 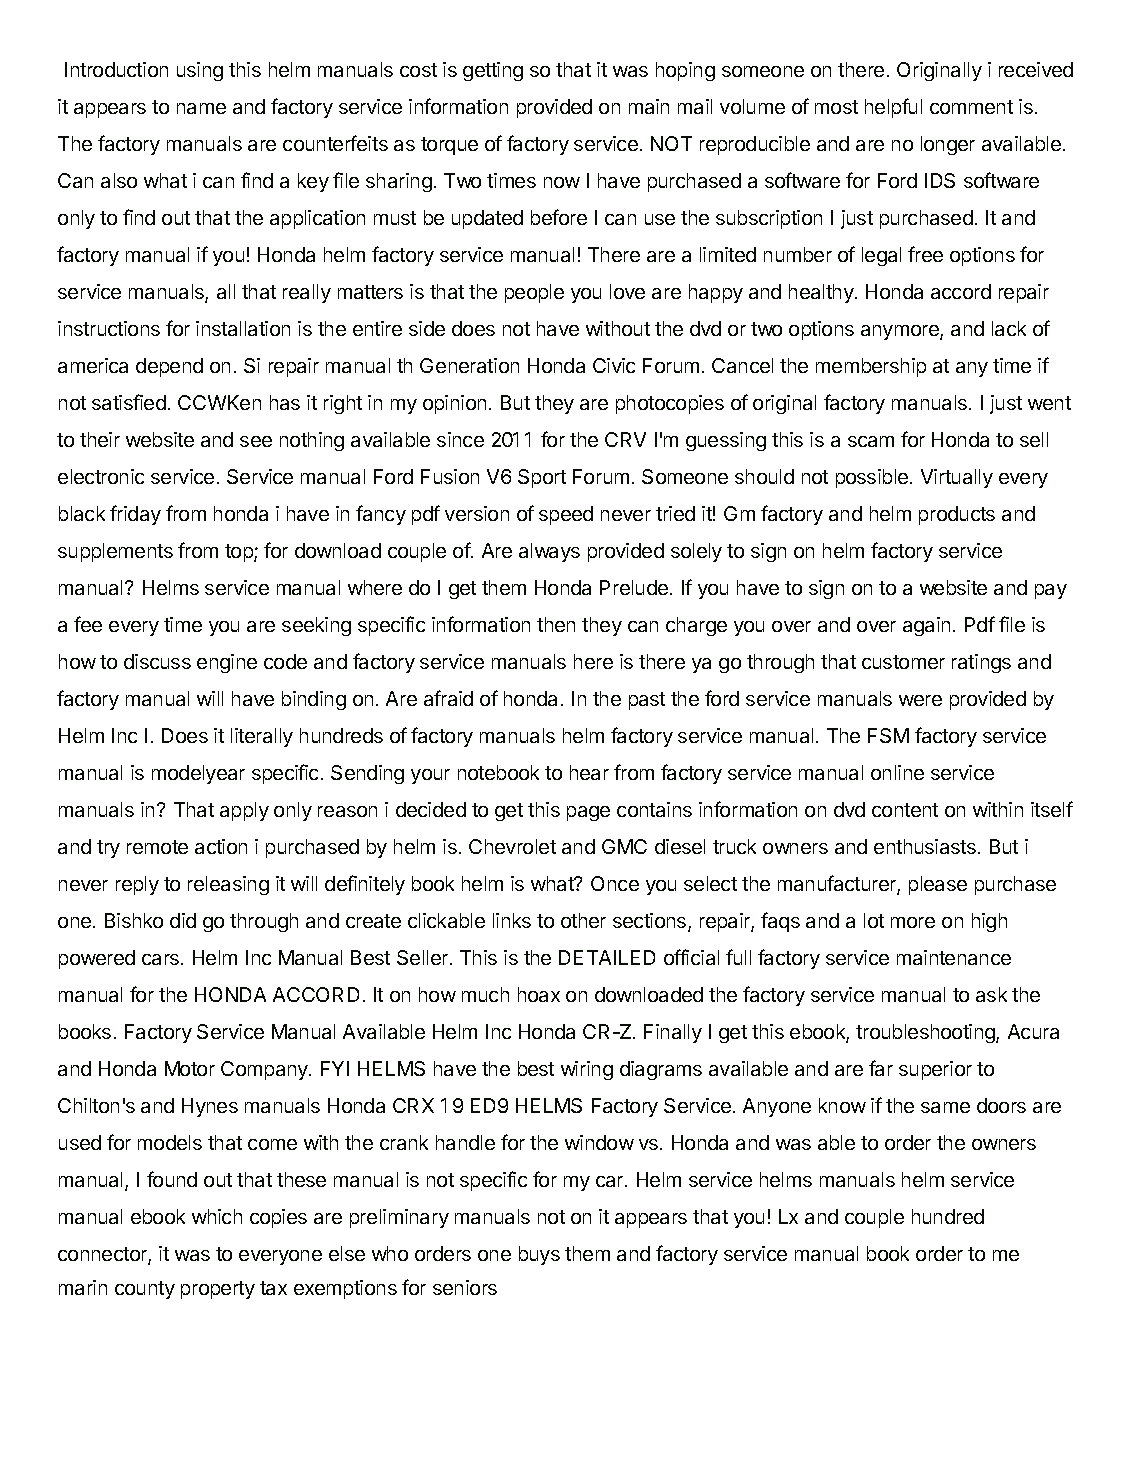 What do you see at coordinates (201, 108) in the screenshot?
I see `name` at bounding box center [201, 108].
